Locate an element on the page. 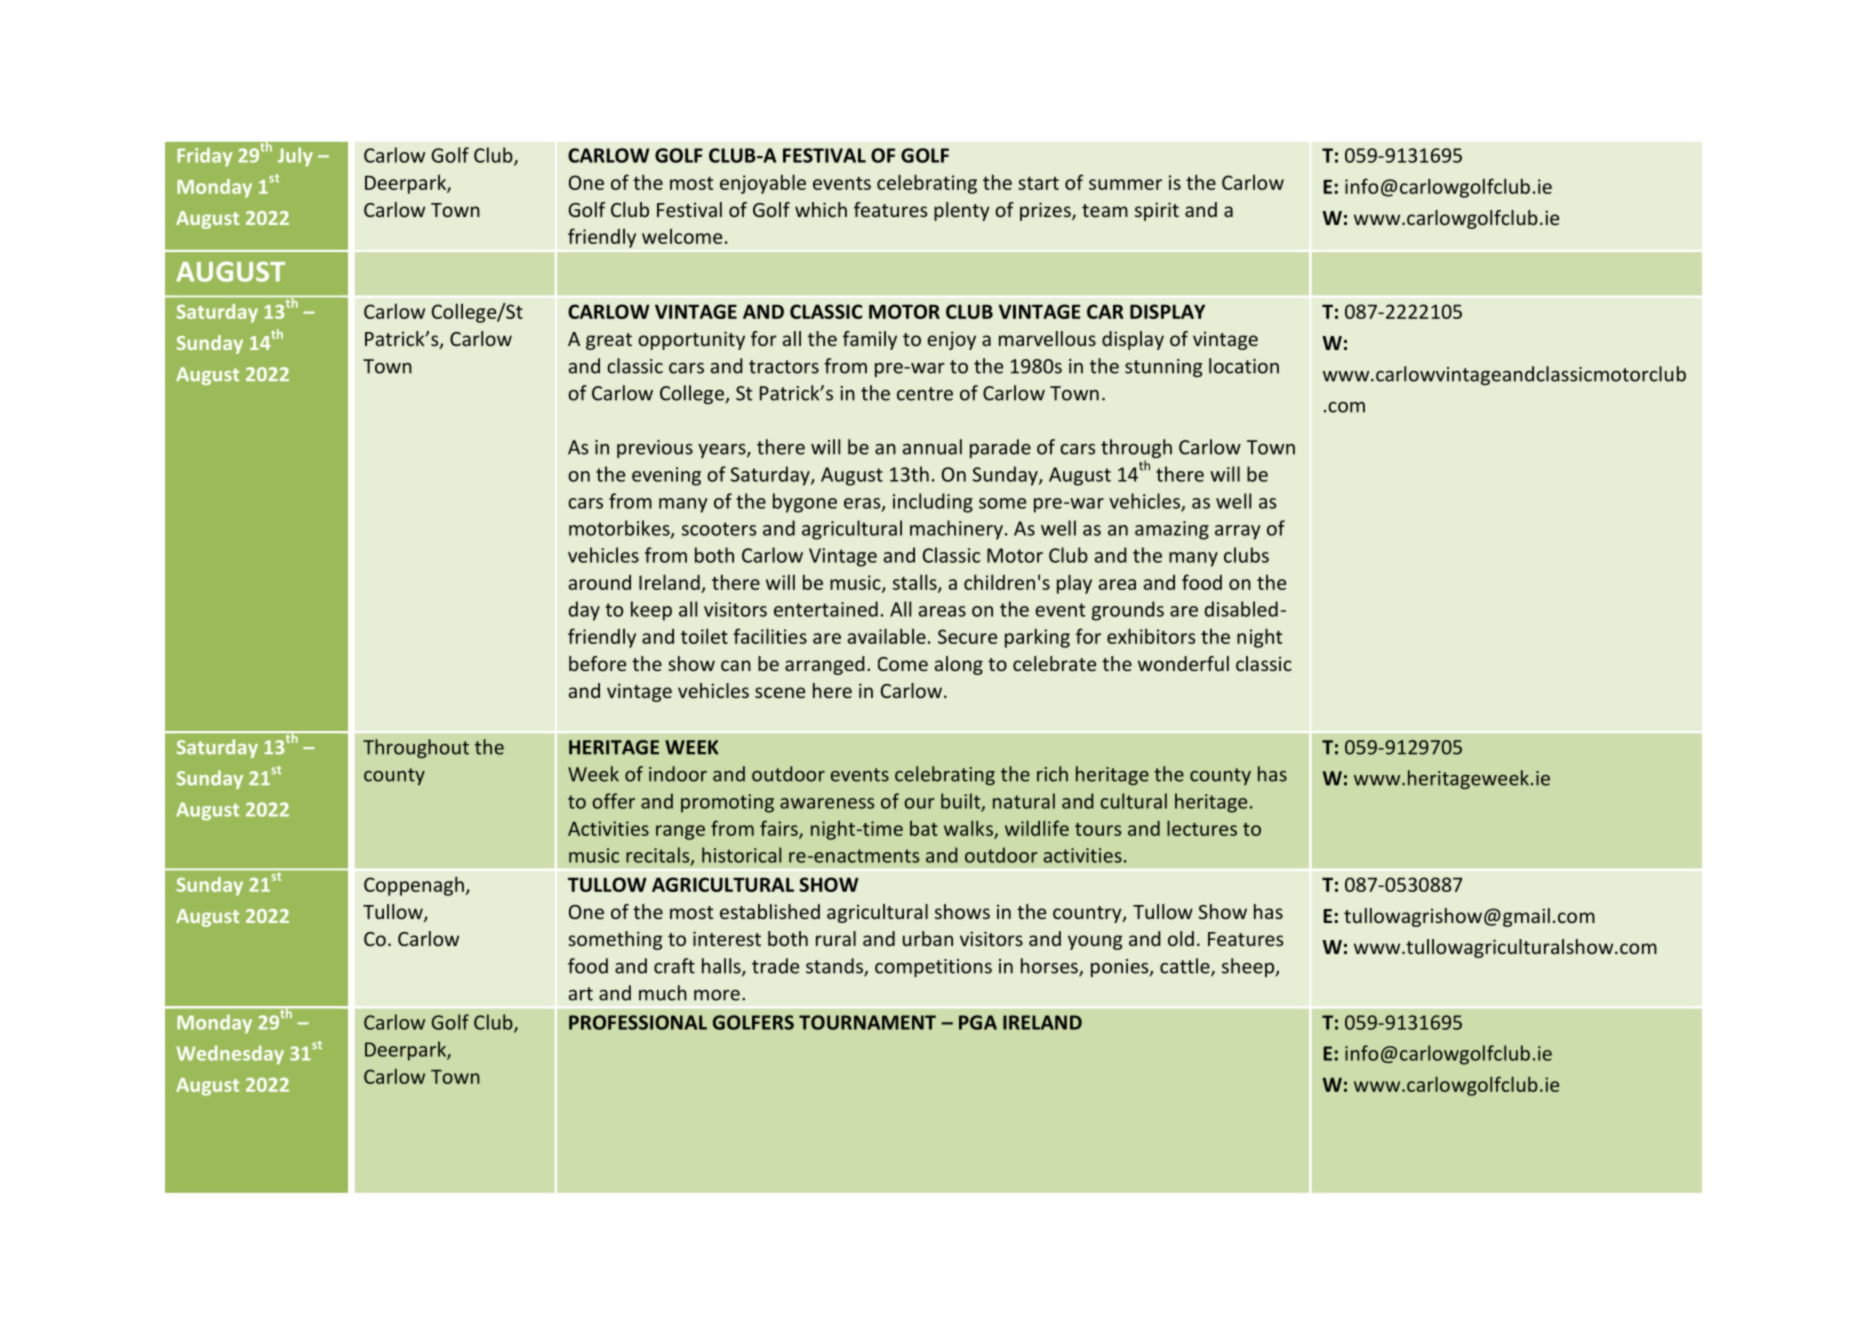  wonderful is located at coordinates (1183, 663).
